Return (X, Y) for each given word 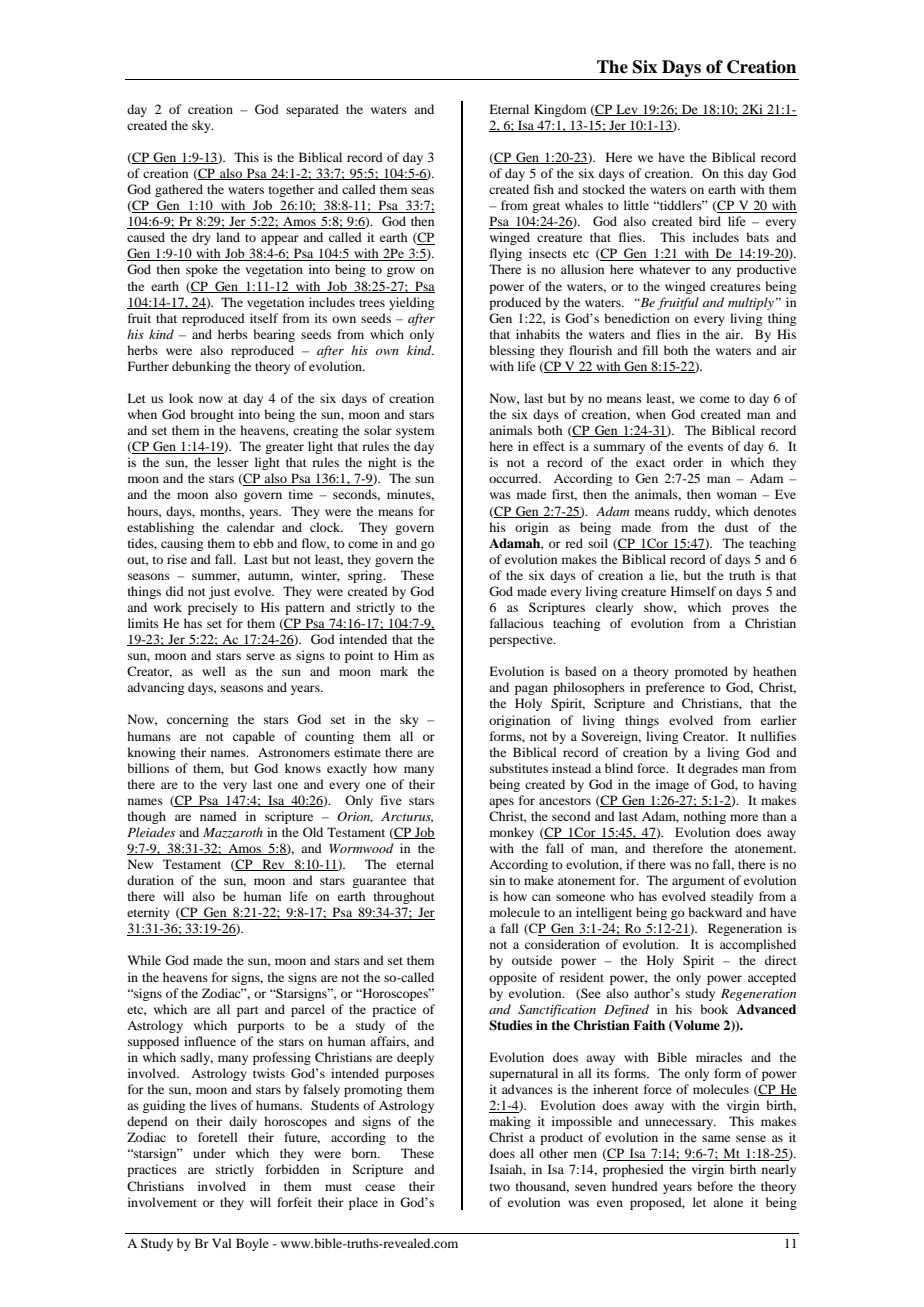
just (219, 592)
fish (544, 189)
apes (501, 803)
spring (366, 576)
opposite (513, 978)
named (218, 816)
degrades (713, 769)
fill (650, 350)
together (291, 190)
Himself (693, 591)
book (714, 1009)
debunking (201, 367)
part (248, 1011)
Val (222, 1243)
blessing (512, 351)
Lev (627, 110)
